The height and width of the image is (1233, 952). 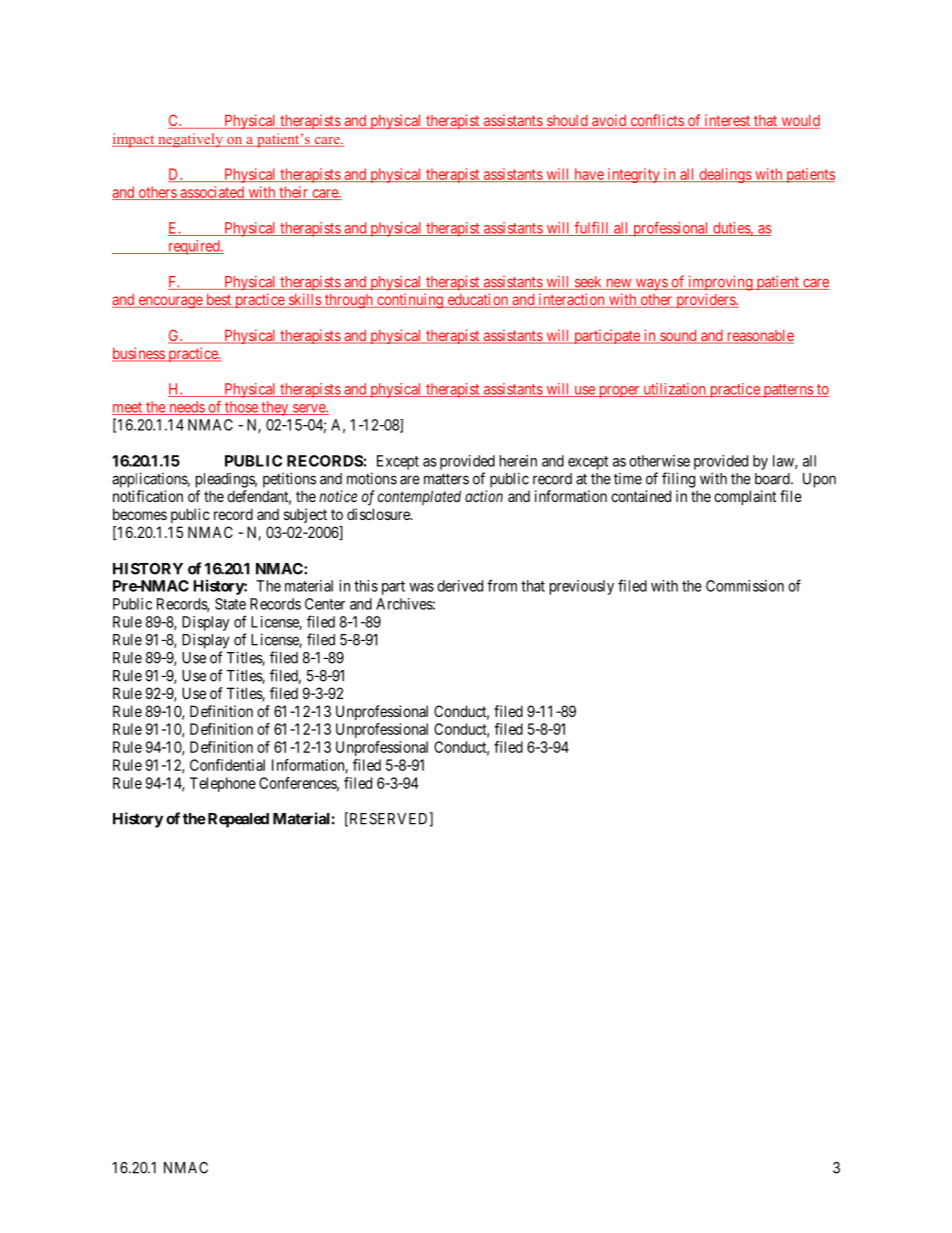 What do you see at coordinates (460, 586) in the image?
I see `derived` at bounding box center [460, 586].
